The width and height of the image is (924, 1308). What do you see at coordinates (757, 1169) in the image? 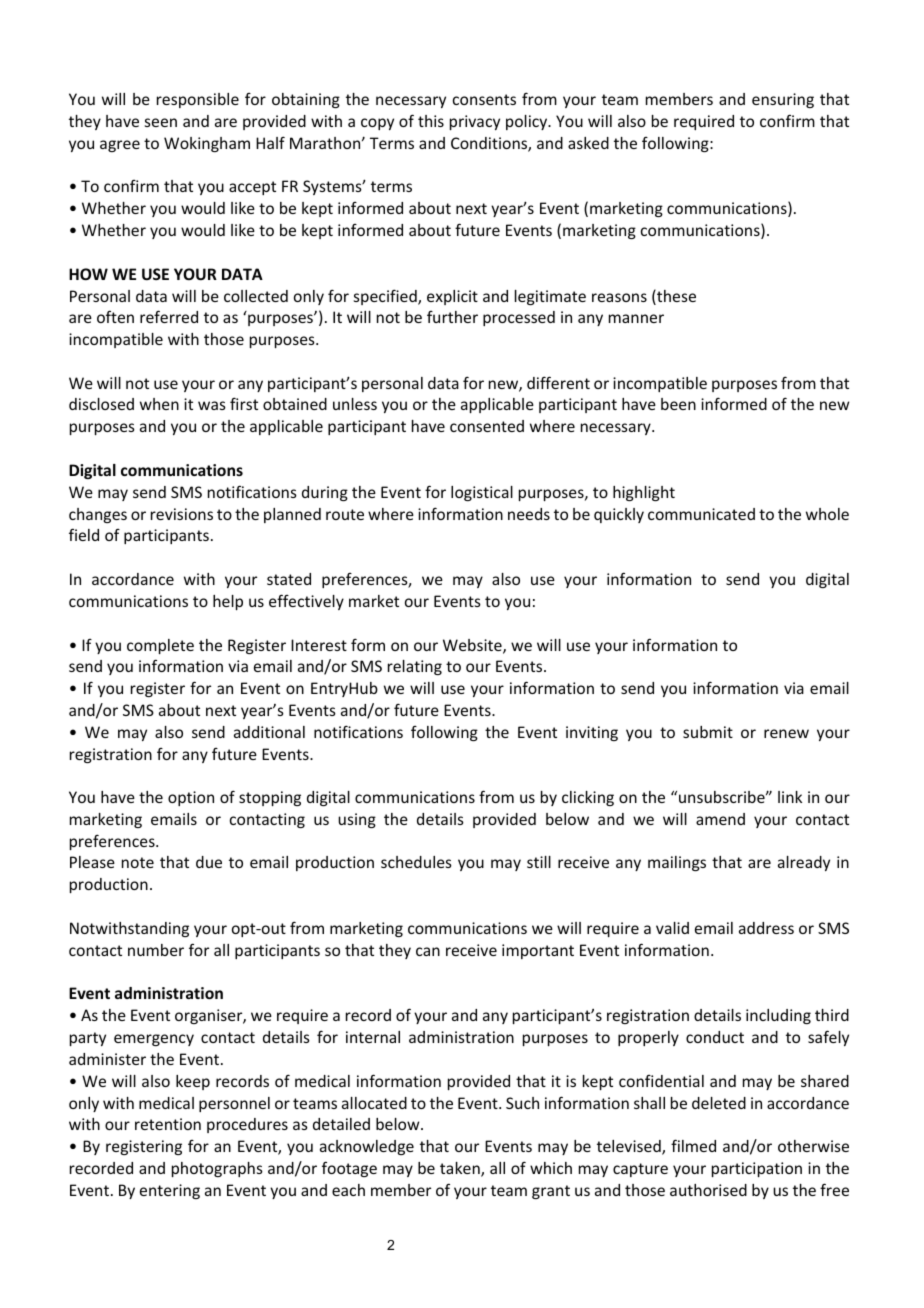
I see `participation` at bounding box center [757, 1169].
